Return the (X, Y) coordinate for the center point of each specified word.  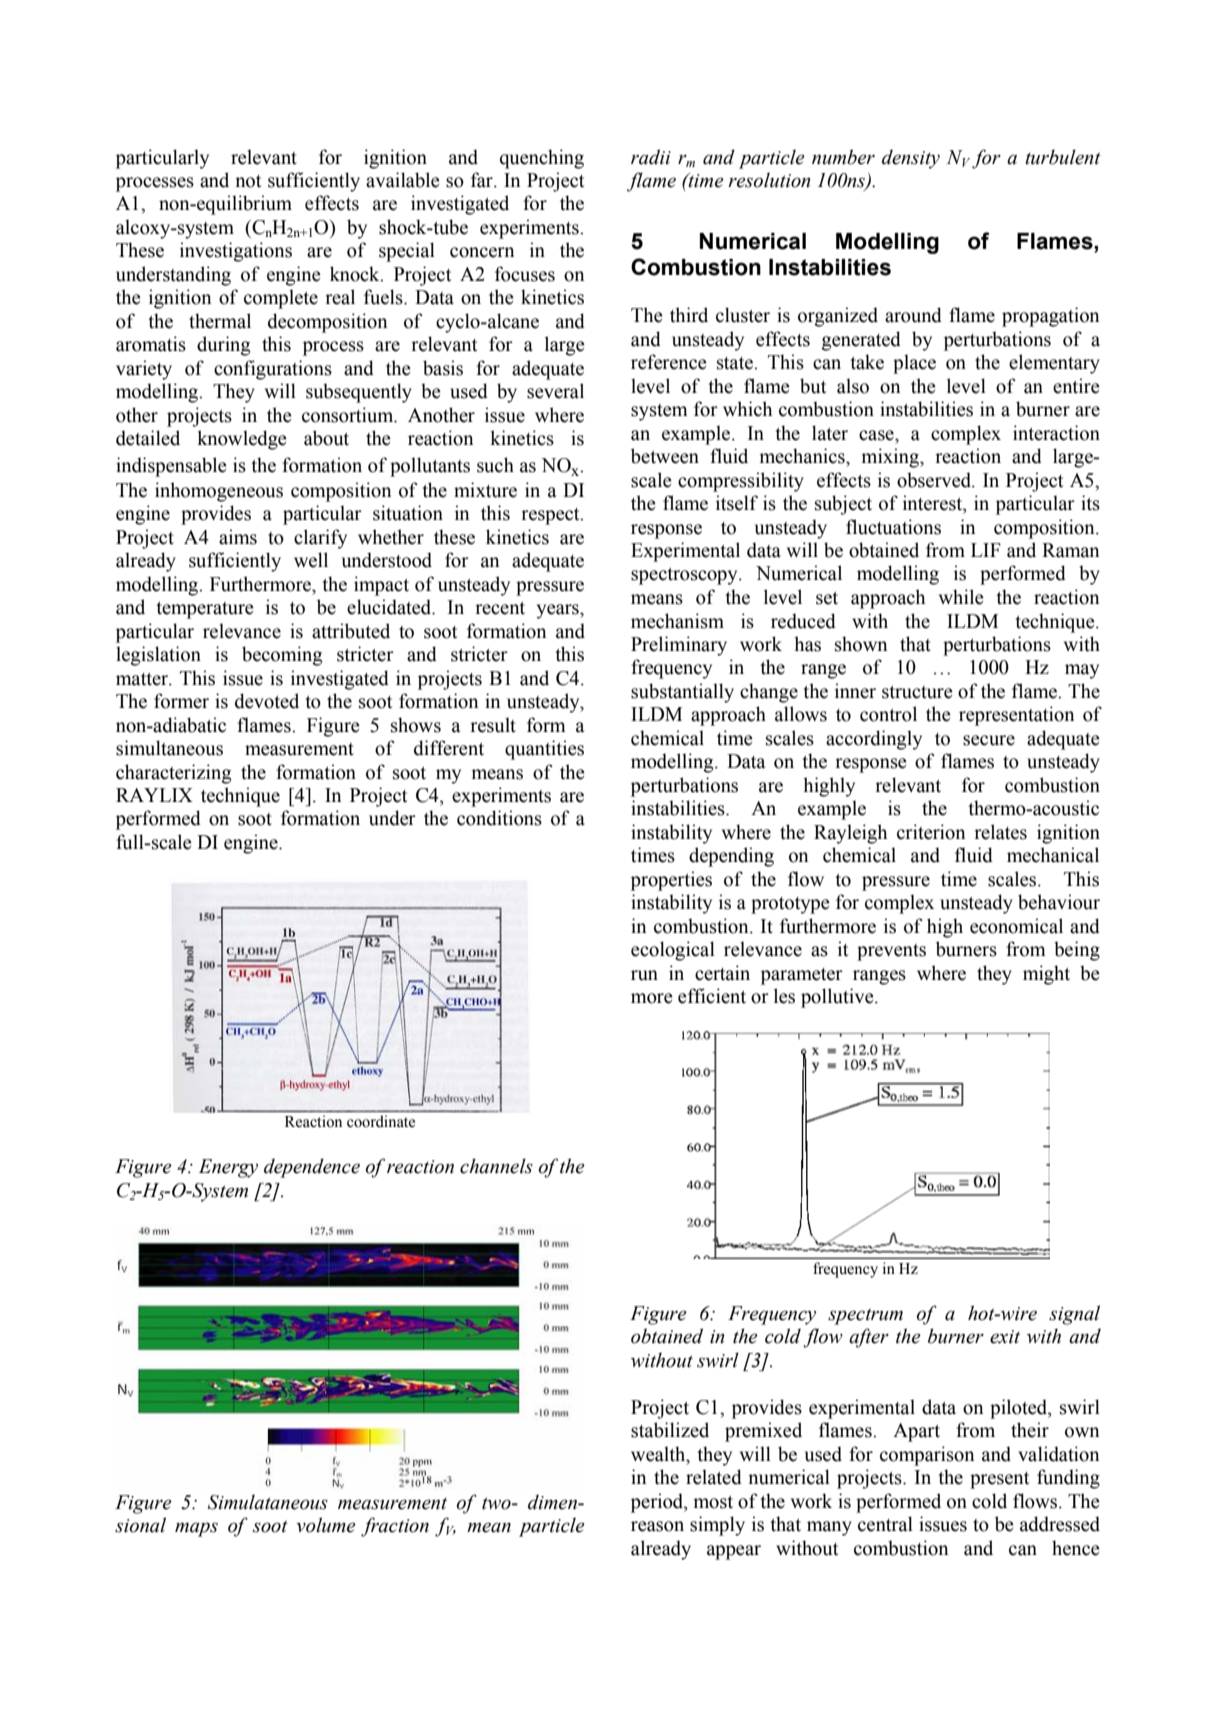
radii (651, 157)
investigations (236, 252)
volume (326, 1525)
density (911, 159)
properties (671, 881)
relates (1000, 832)
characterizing (173, 774)
